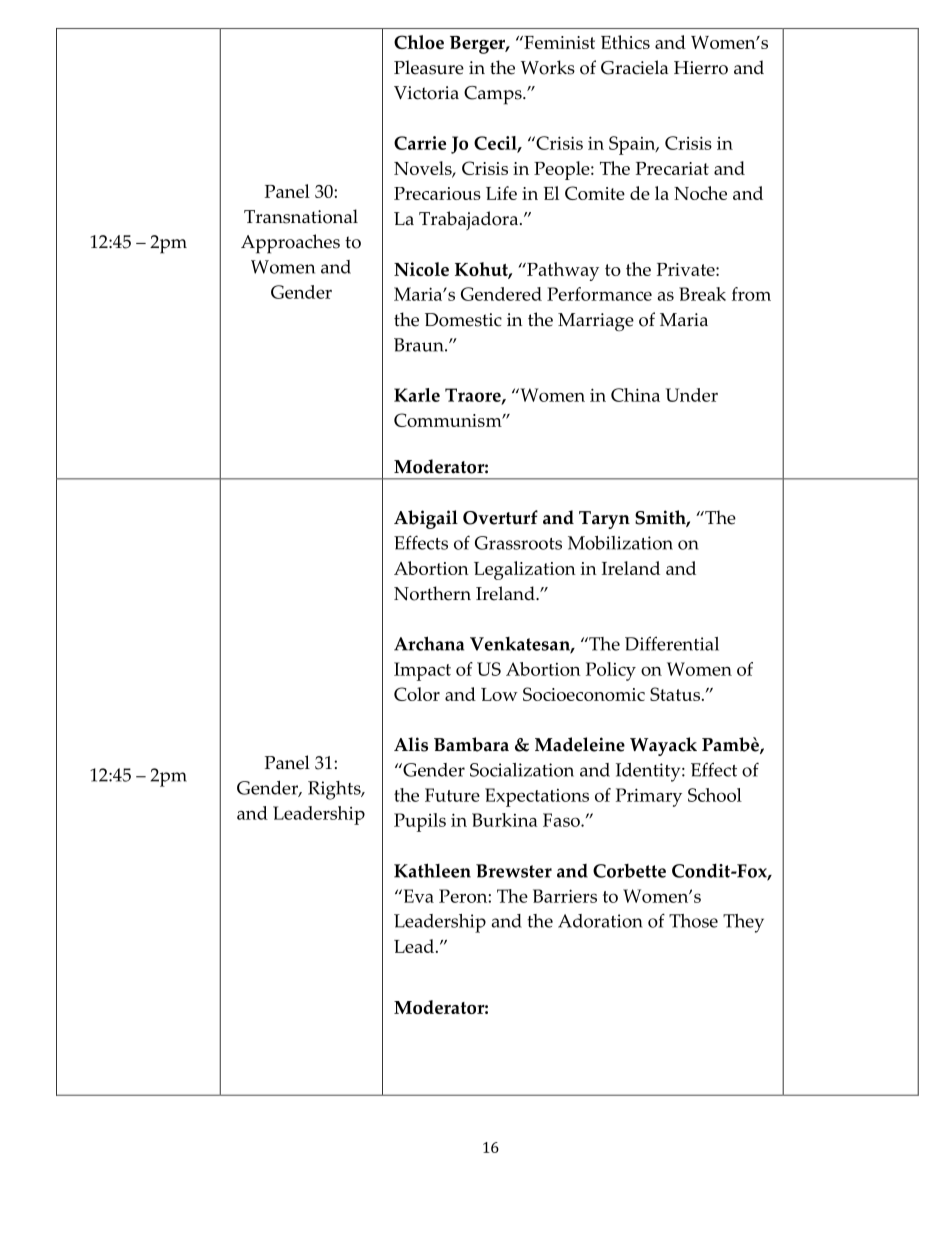  Describe the element at coordinates (692, 395) in the screenshot. I see `Under` at that location.
